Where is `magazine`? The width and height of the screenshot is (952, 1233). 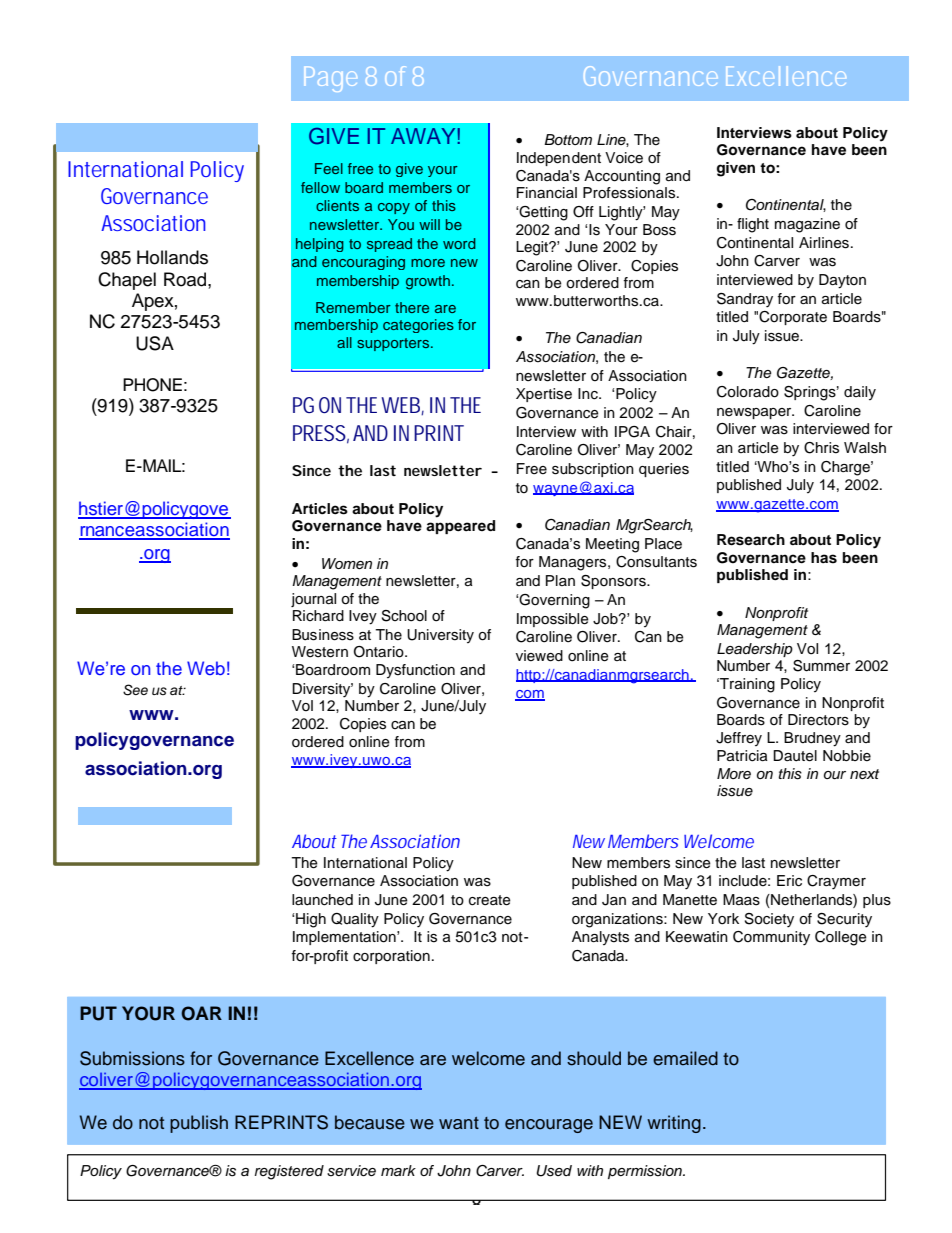 magazine is located at coordinates (807, 225).
